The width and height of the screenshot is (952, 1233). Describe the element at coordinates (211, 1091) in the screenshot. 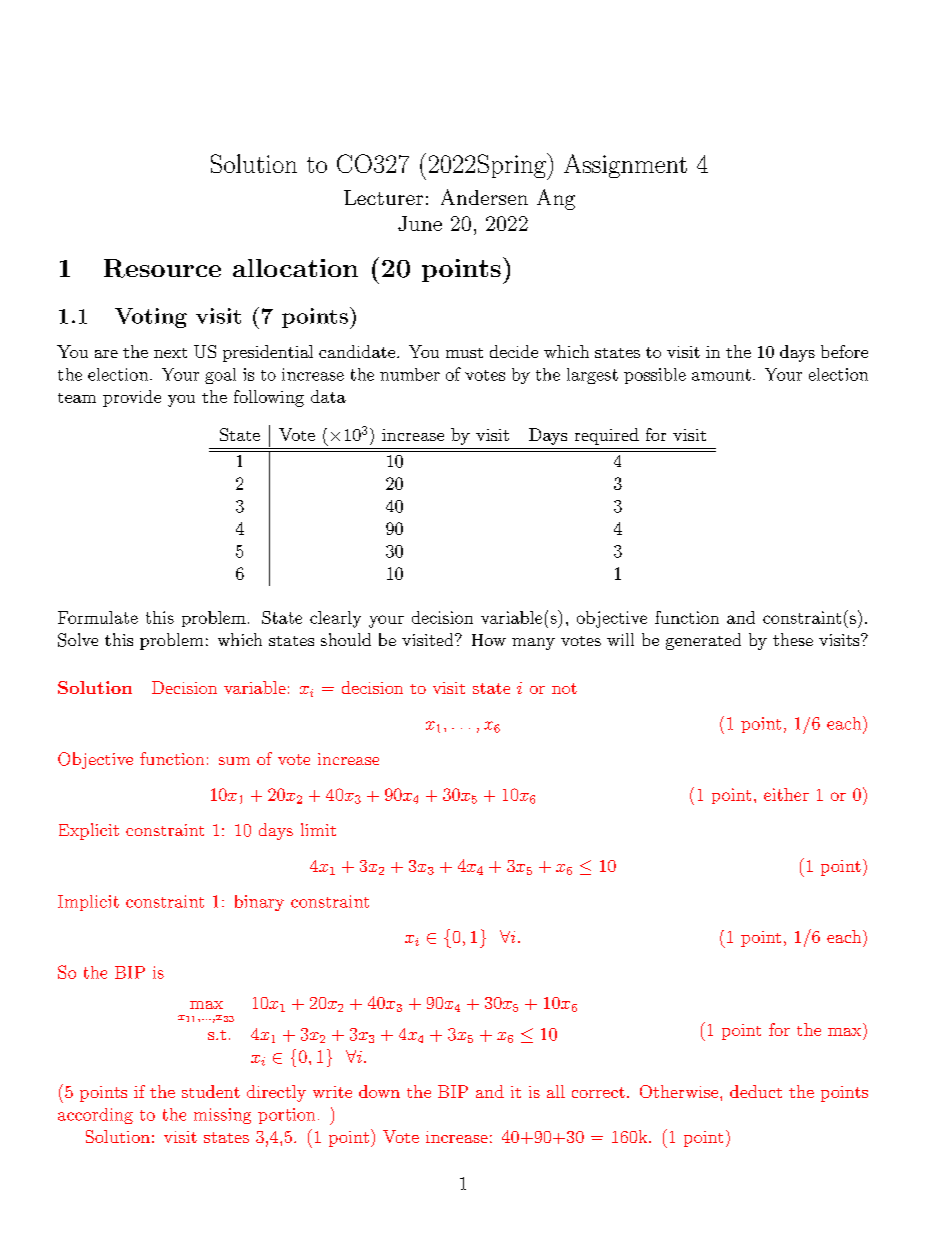

I see `student` at that location.
